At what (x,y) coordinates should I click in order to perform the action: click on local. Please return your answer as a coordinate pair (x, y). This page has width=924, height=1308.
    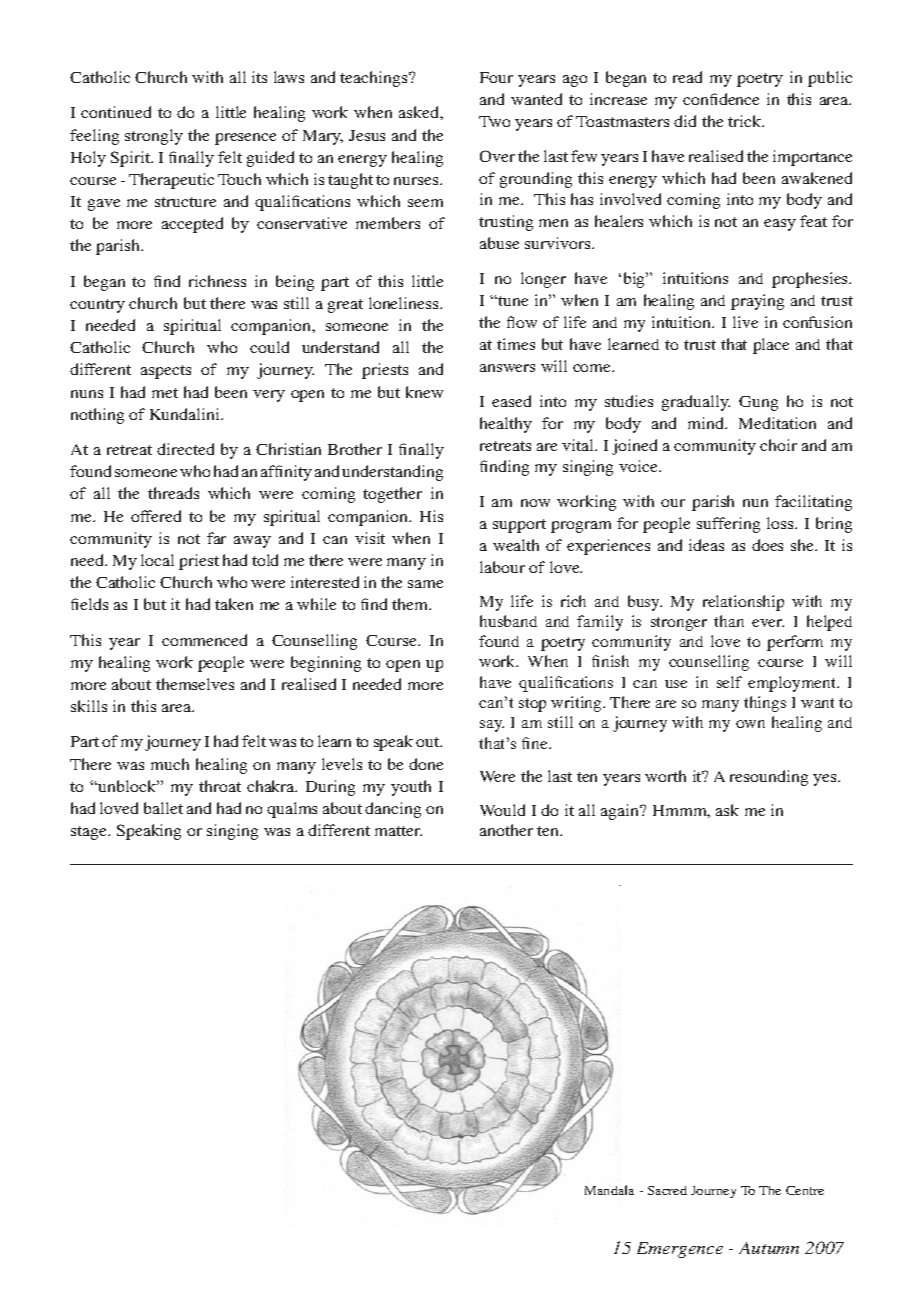
    Looking at the image, I should click on (157, 560).
